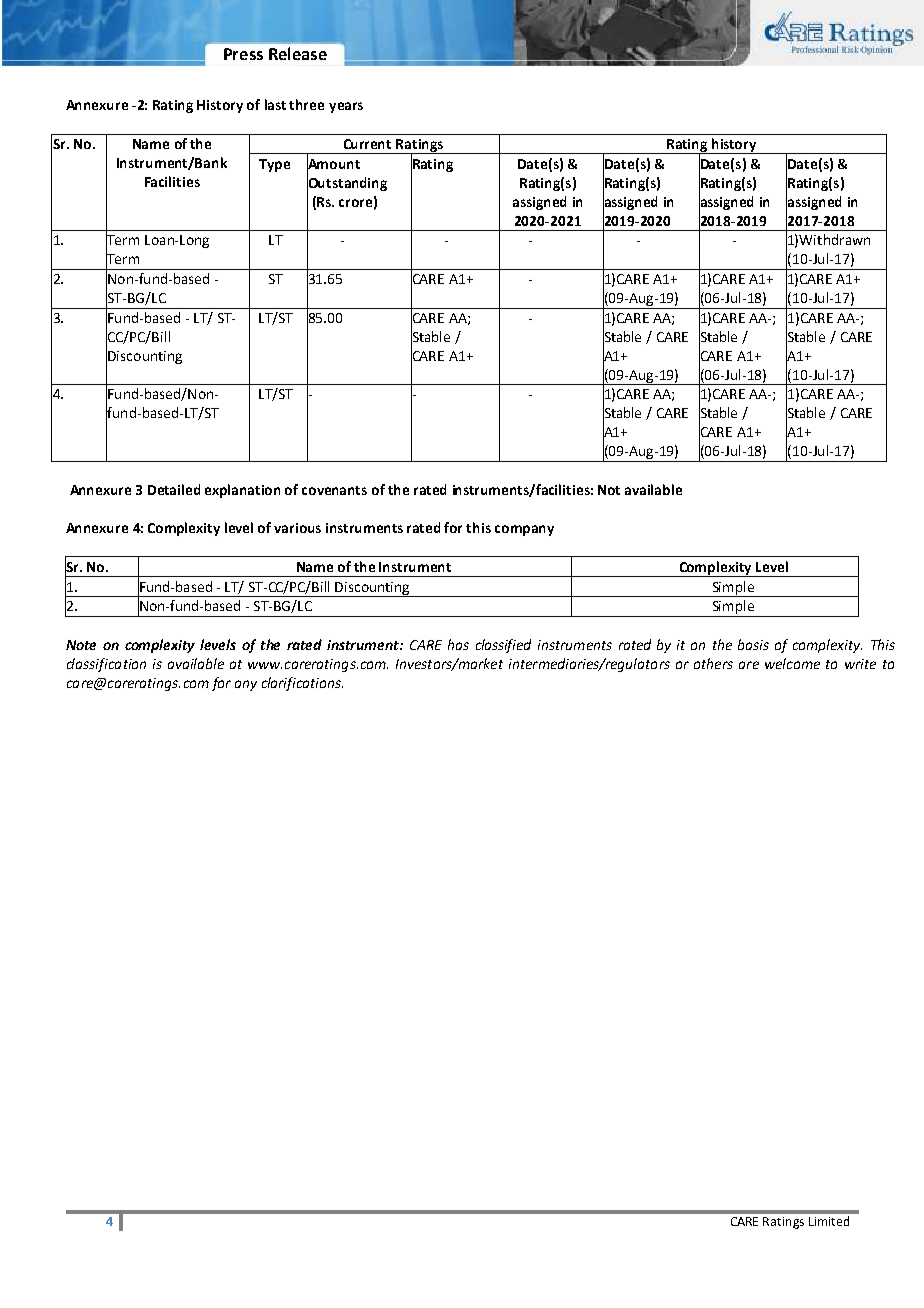  What do you see at coordinates (106, 665) in the document?
I see `classification` at bounding box center [106, 665].
